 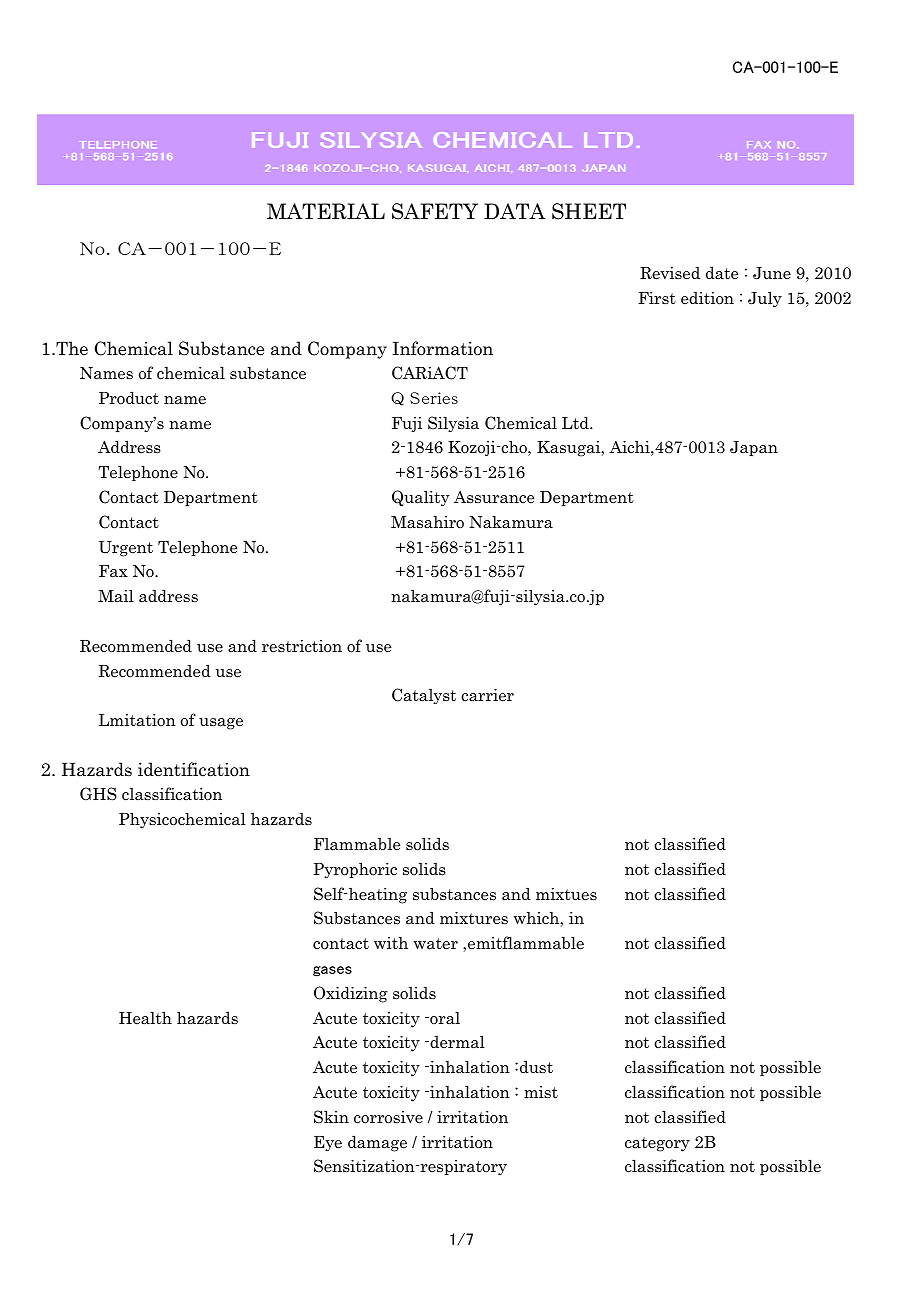 I want to click on water, so click(x=436, y=944).
